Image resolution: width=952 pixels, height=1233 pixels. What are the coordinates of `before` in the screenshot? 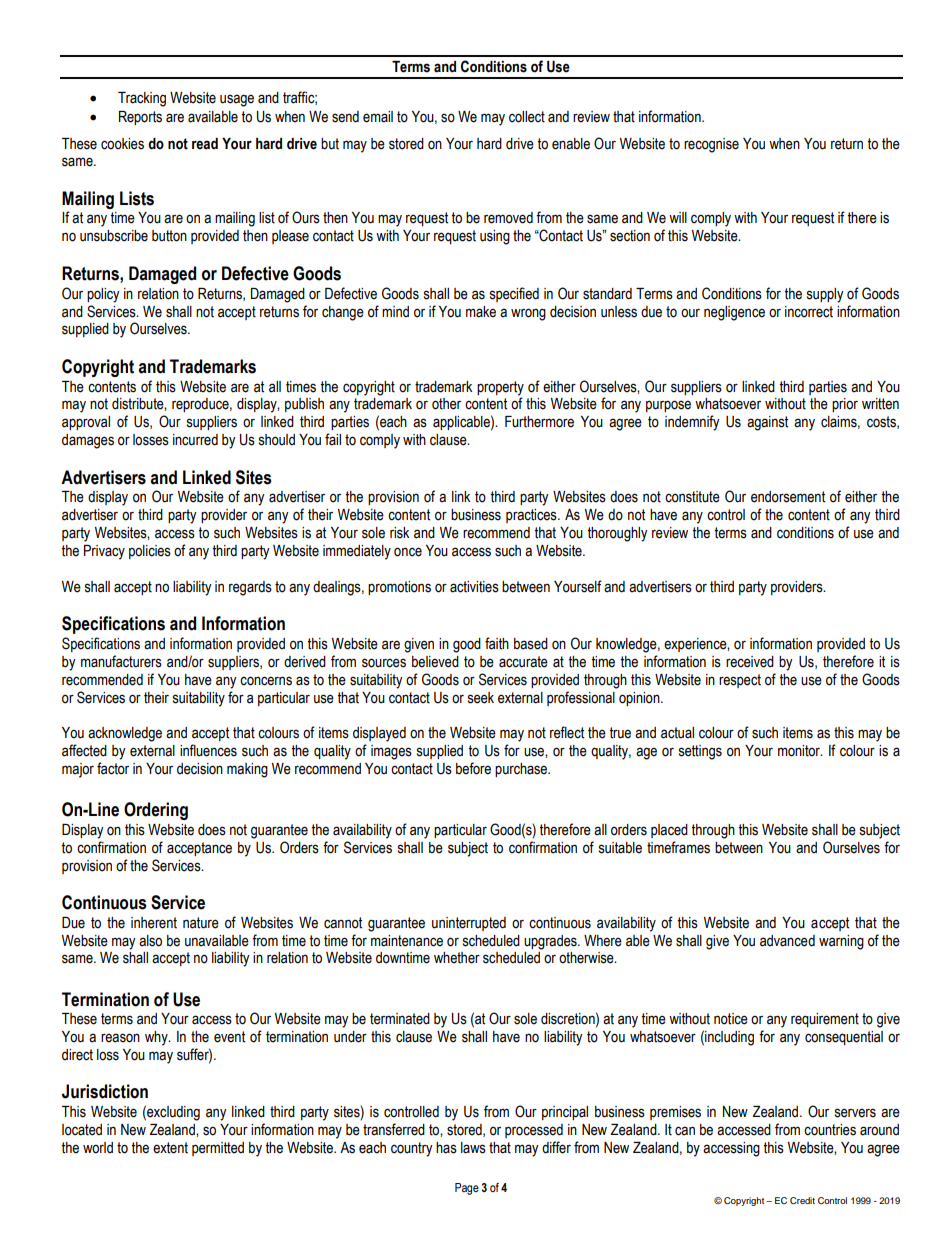 It's located at (473, 768).
